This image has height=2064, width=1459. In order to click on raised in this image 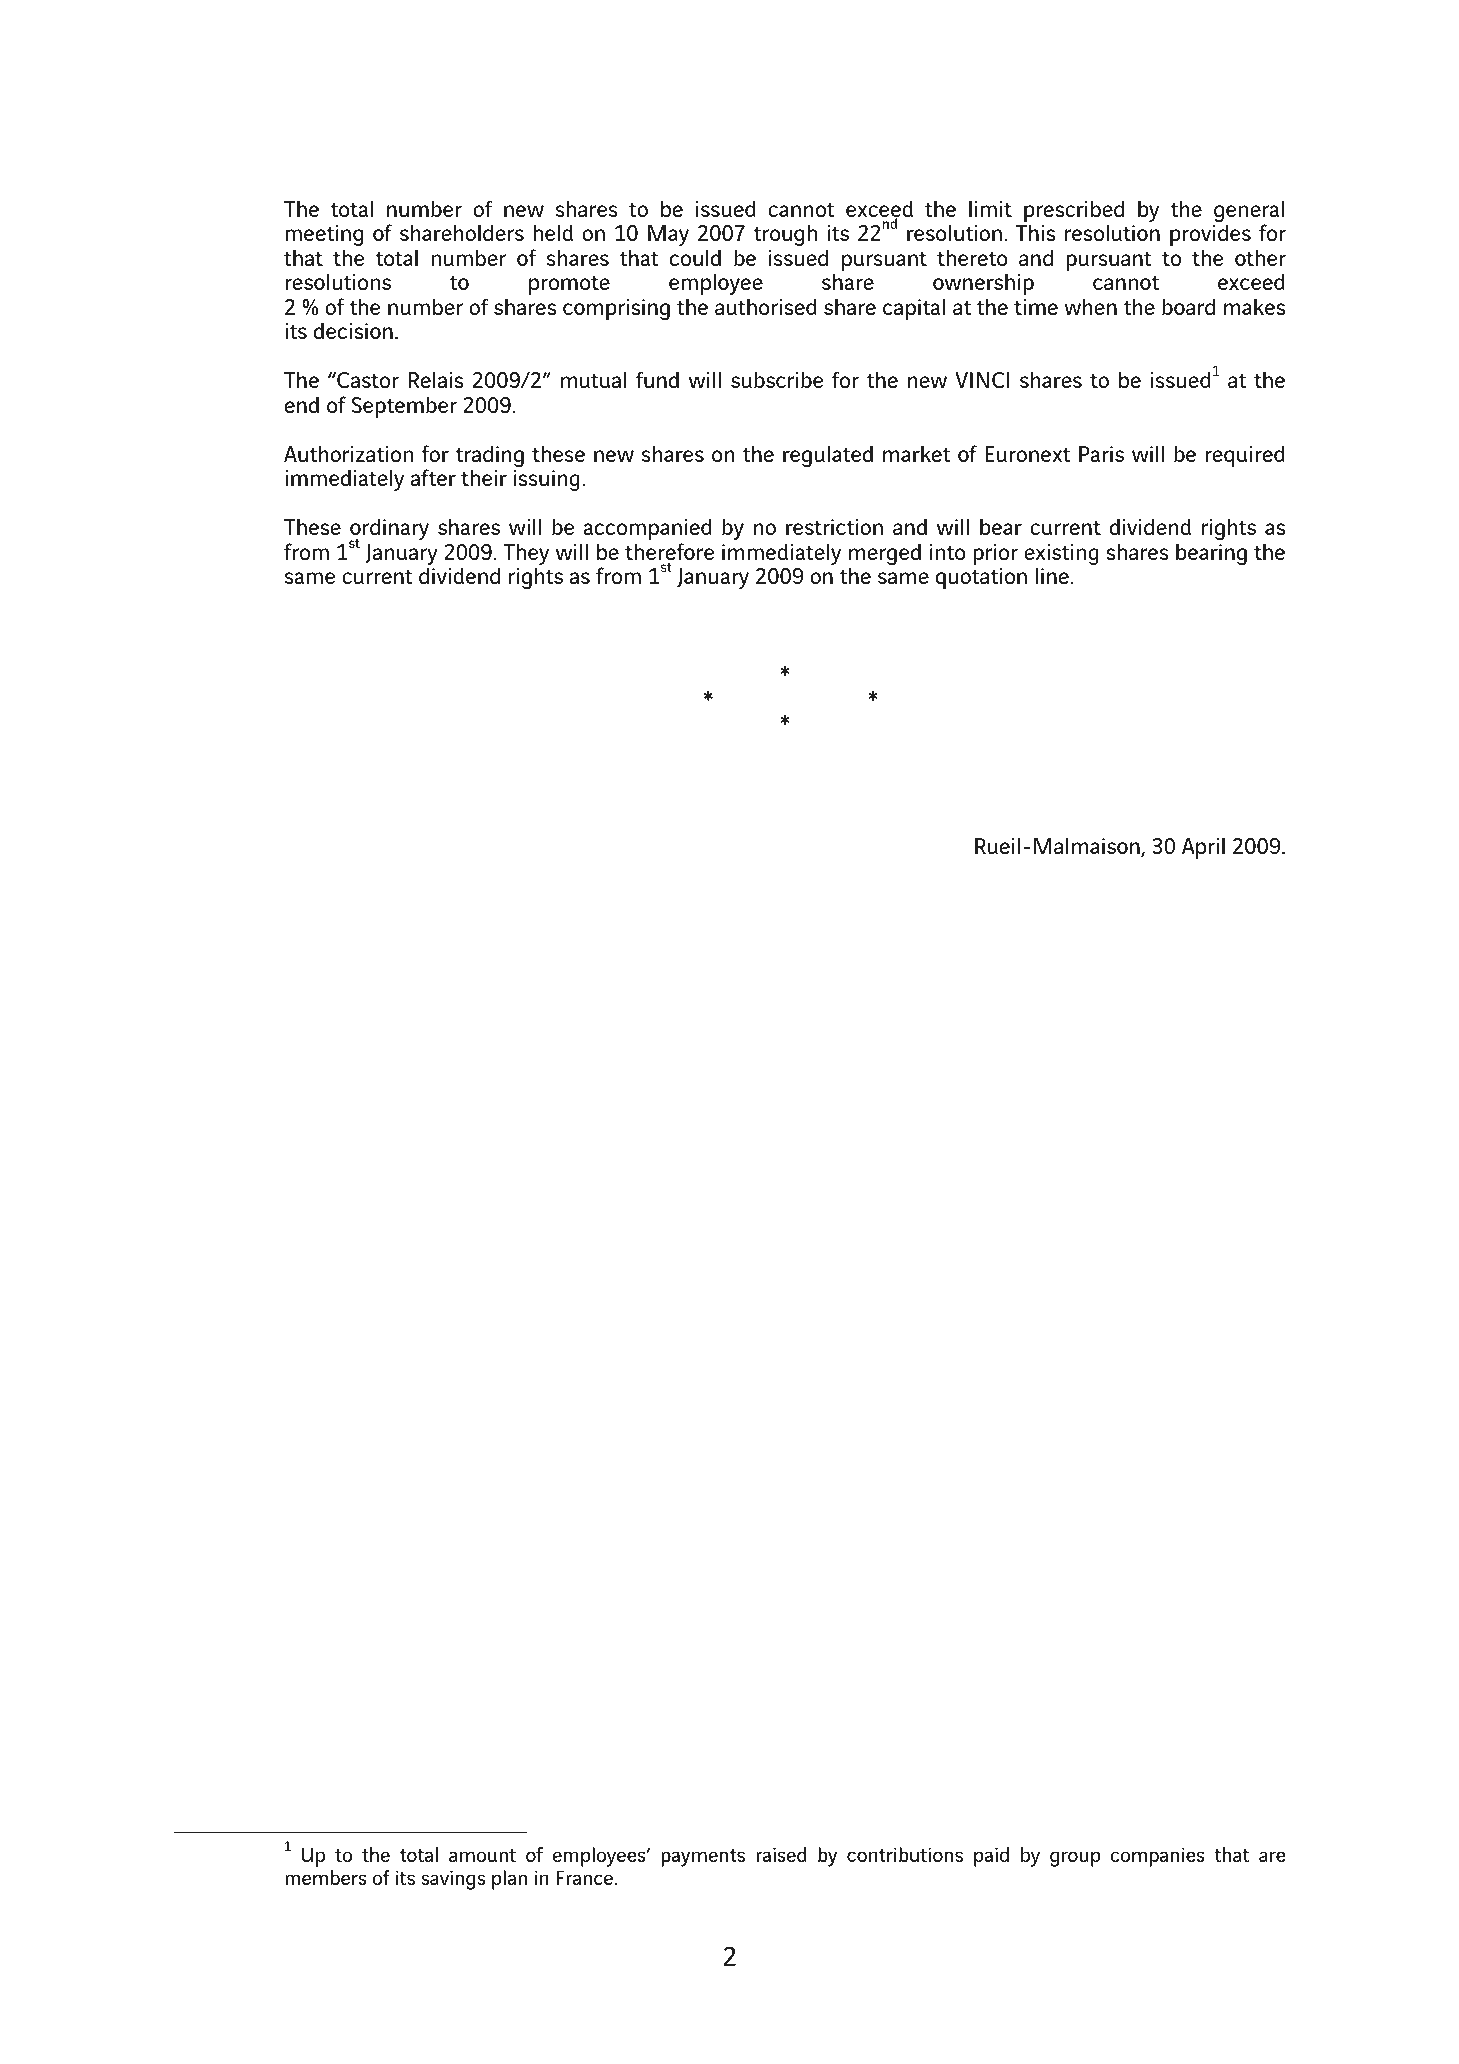, I will do `click(781, 1854)`.
